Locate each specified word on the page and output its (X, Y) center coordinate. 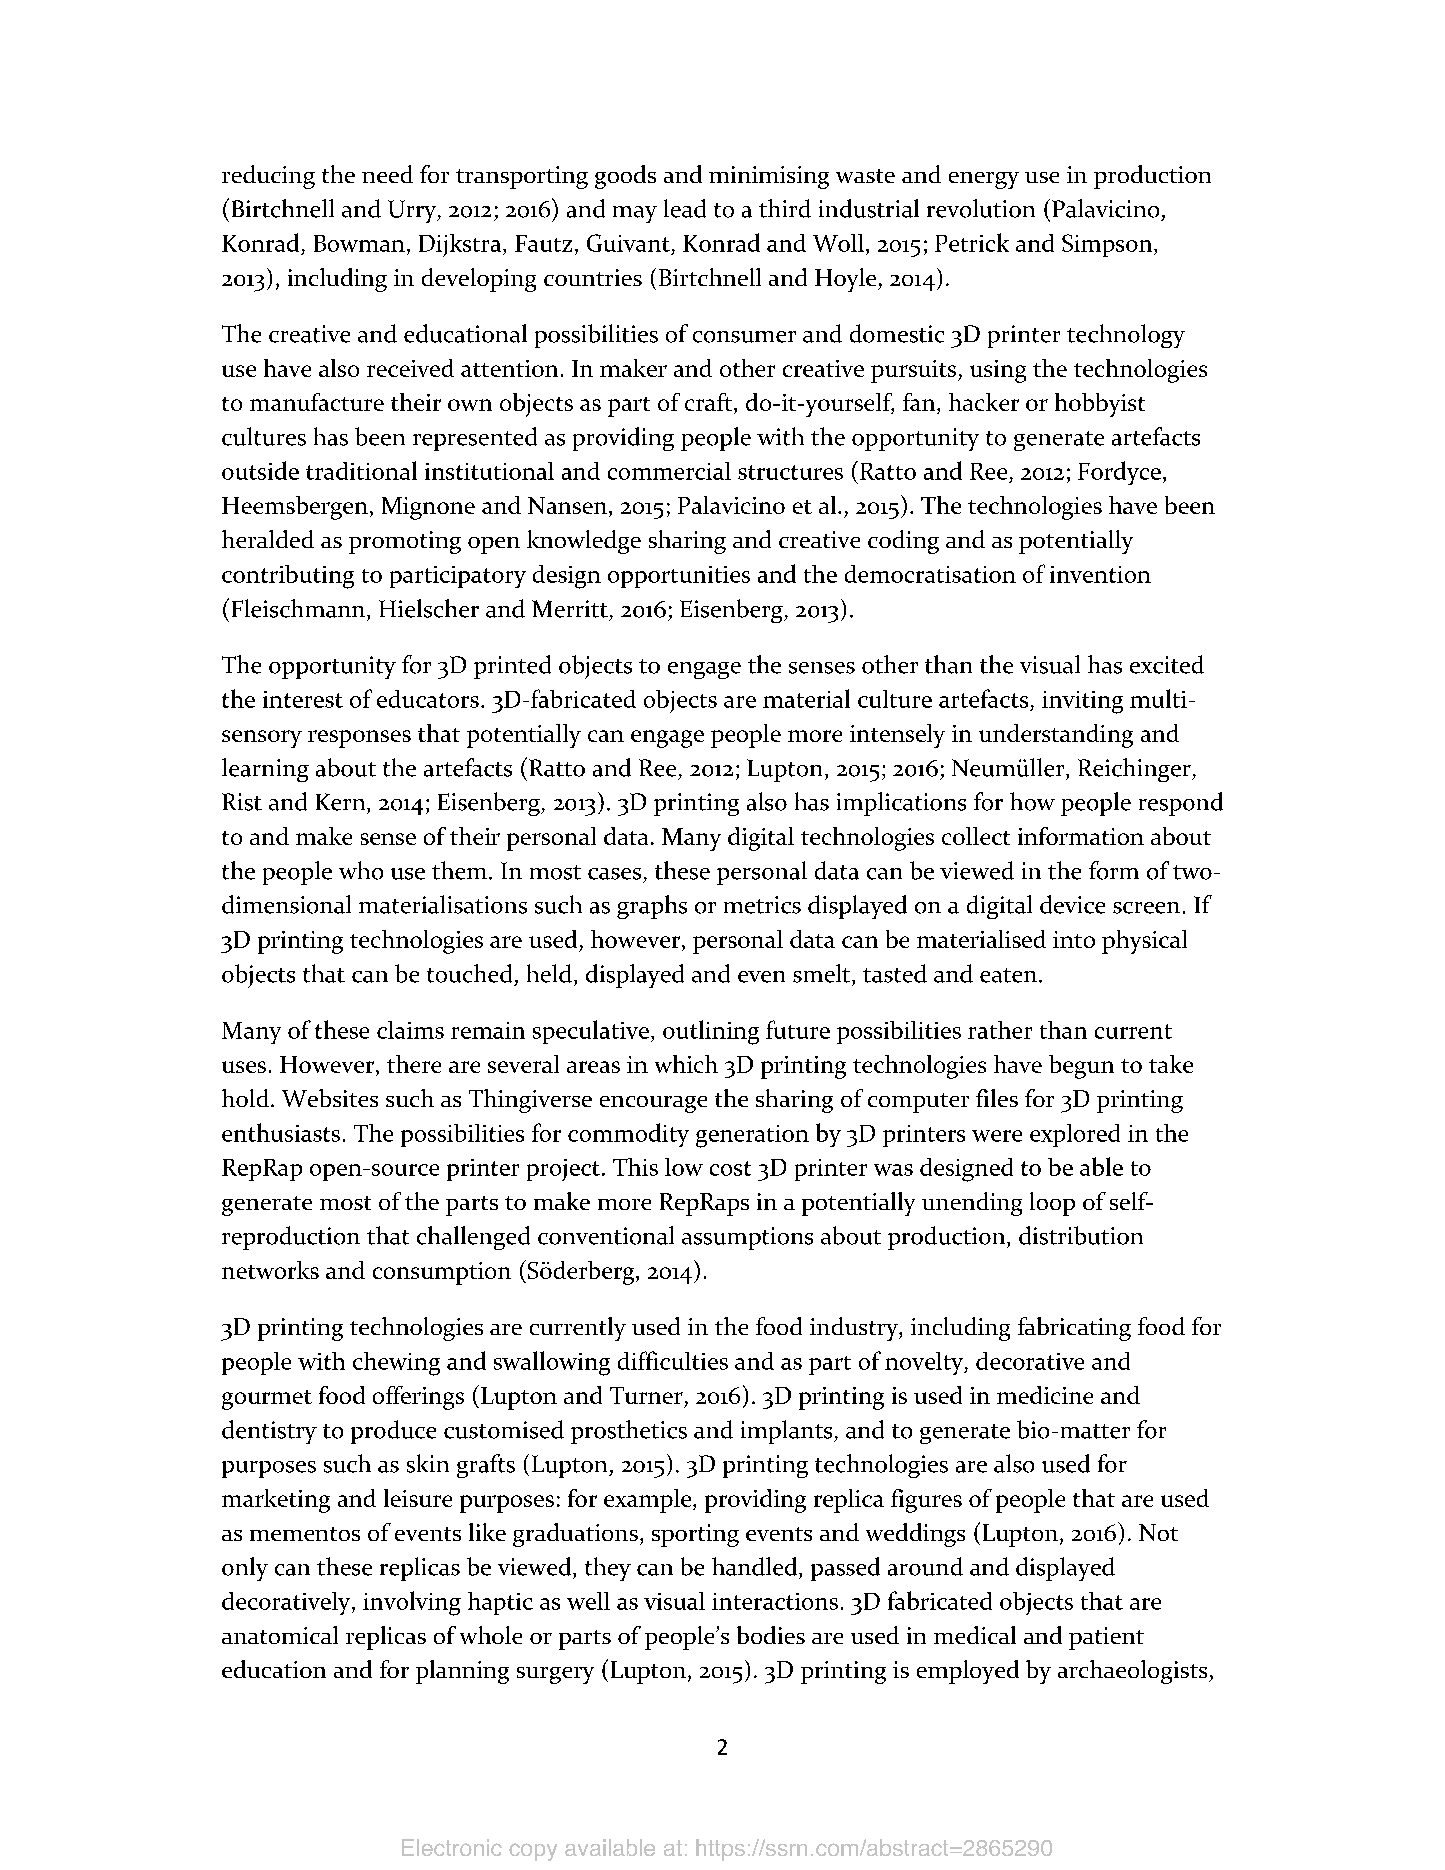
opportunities (679, 577)
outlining (711, 1032)
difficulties (673, 1360)
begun (1081, 1067)
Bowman (359, 243)
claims (410, 1030)
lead (685, 208)
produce (393, 1432)
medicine (1045, 1395)
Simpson (1108, 245)
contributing (288, 577)
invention (1100, 574)
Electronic (452, 1847)
